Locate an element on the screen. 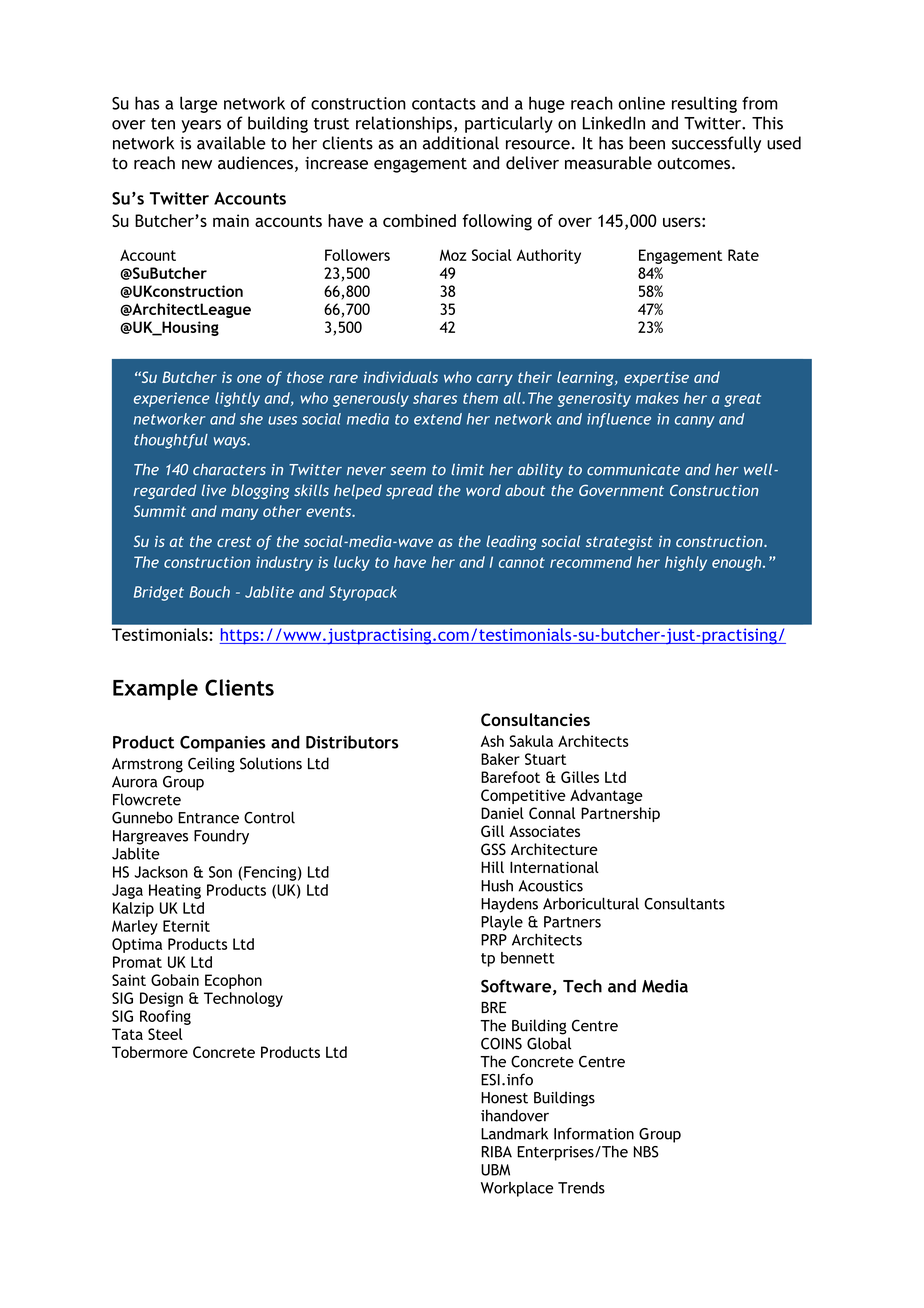 This screenshot has height=1308, width=924. additional is located at coordinates (461, 143).
